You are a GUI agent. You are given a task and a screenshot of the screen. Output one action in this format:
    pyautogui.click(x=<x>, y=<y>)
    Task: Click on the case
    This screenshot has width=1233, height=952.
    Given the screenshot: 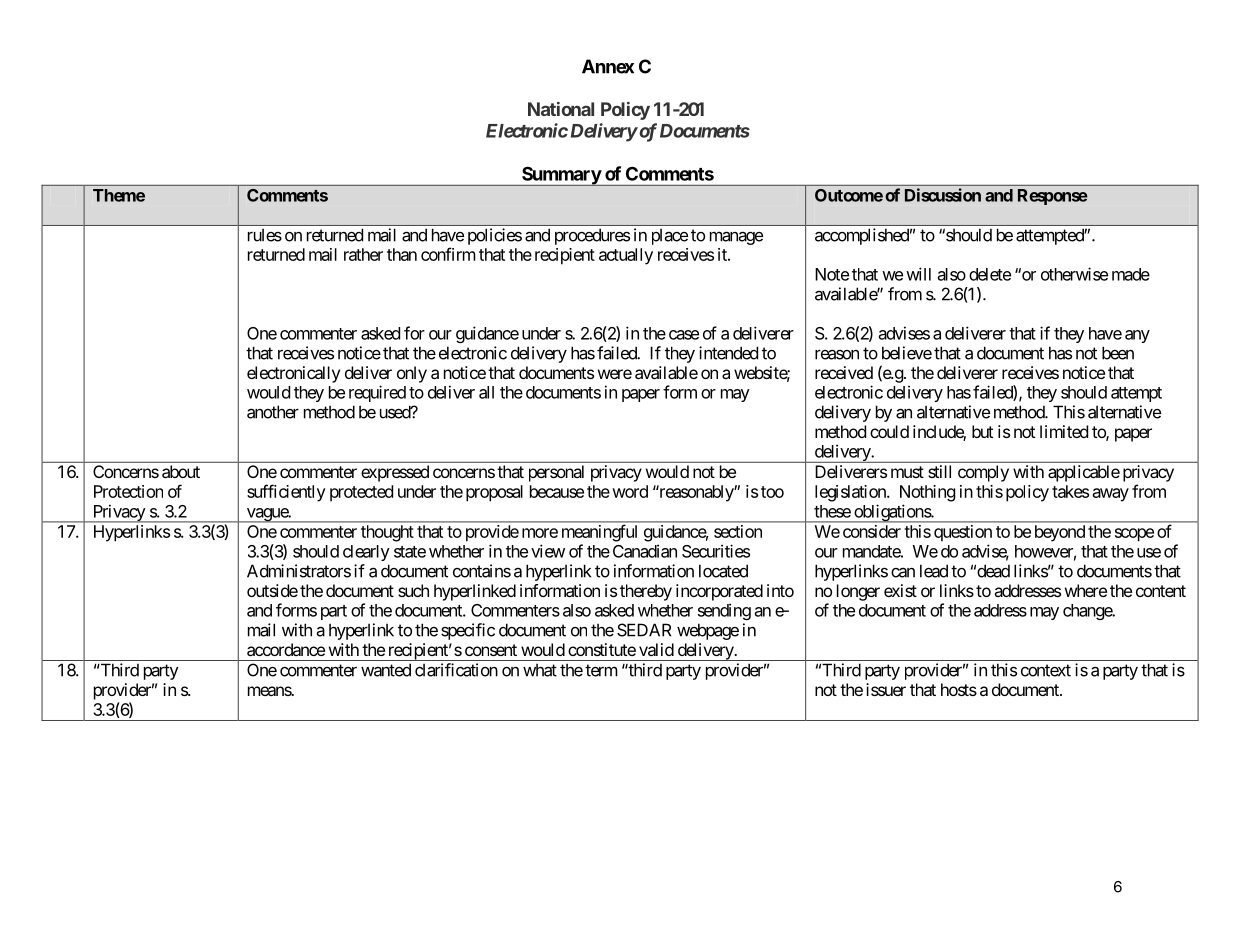 What is the action you would take?
    pyautogui.click(x=684, y=335)
